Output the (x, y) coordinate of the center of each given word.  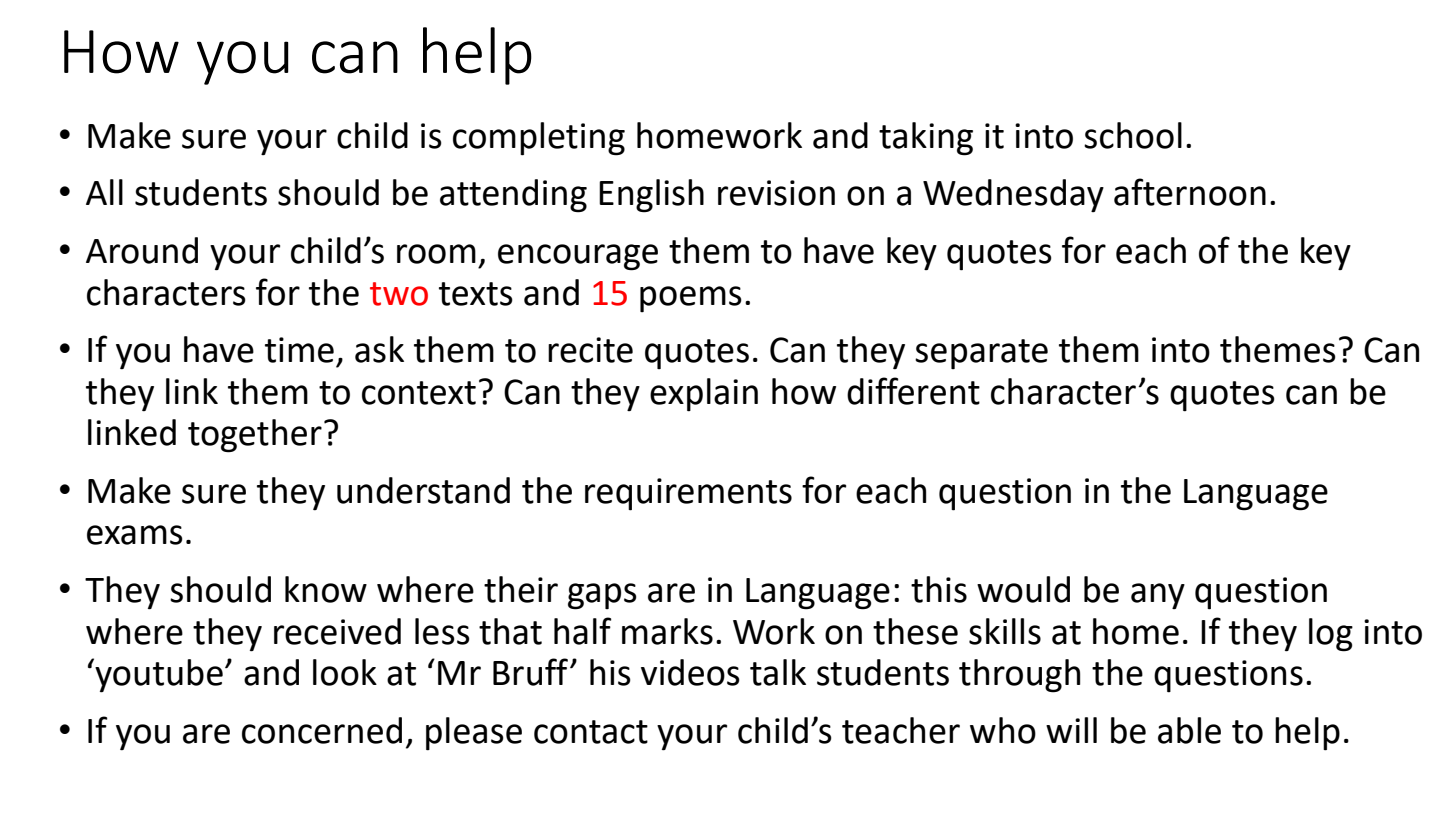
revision (776, 193)
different (913, 391)
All (104, 192)
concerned (322, 730)
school (1133, 135)
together (255, 436)
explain (704, 395)
